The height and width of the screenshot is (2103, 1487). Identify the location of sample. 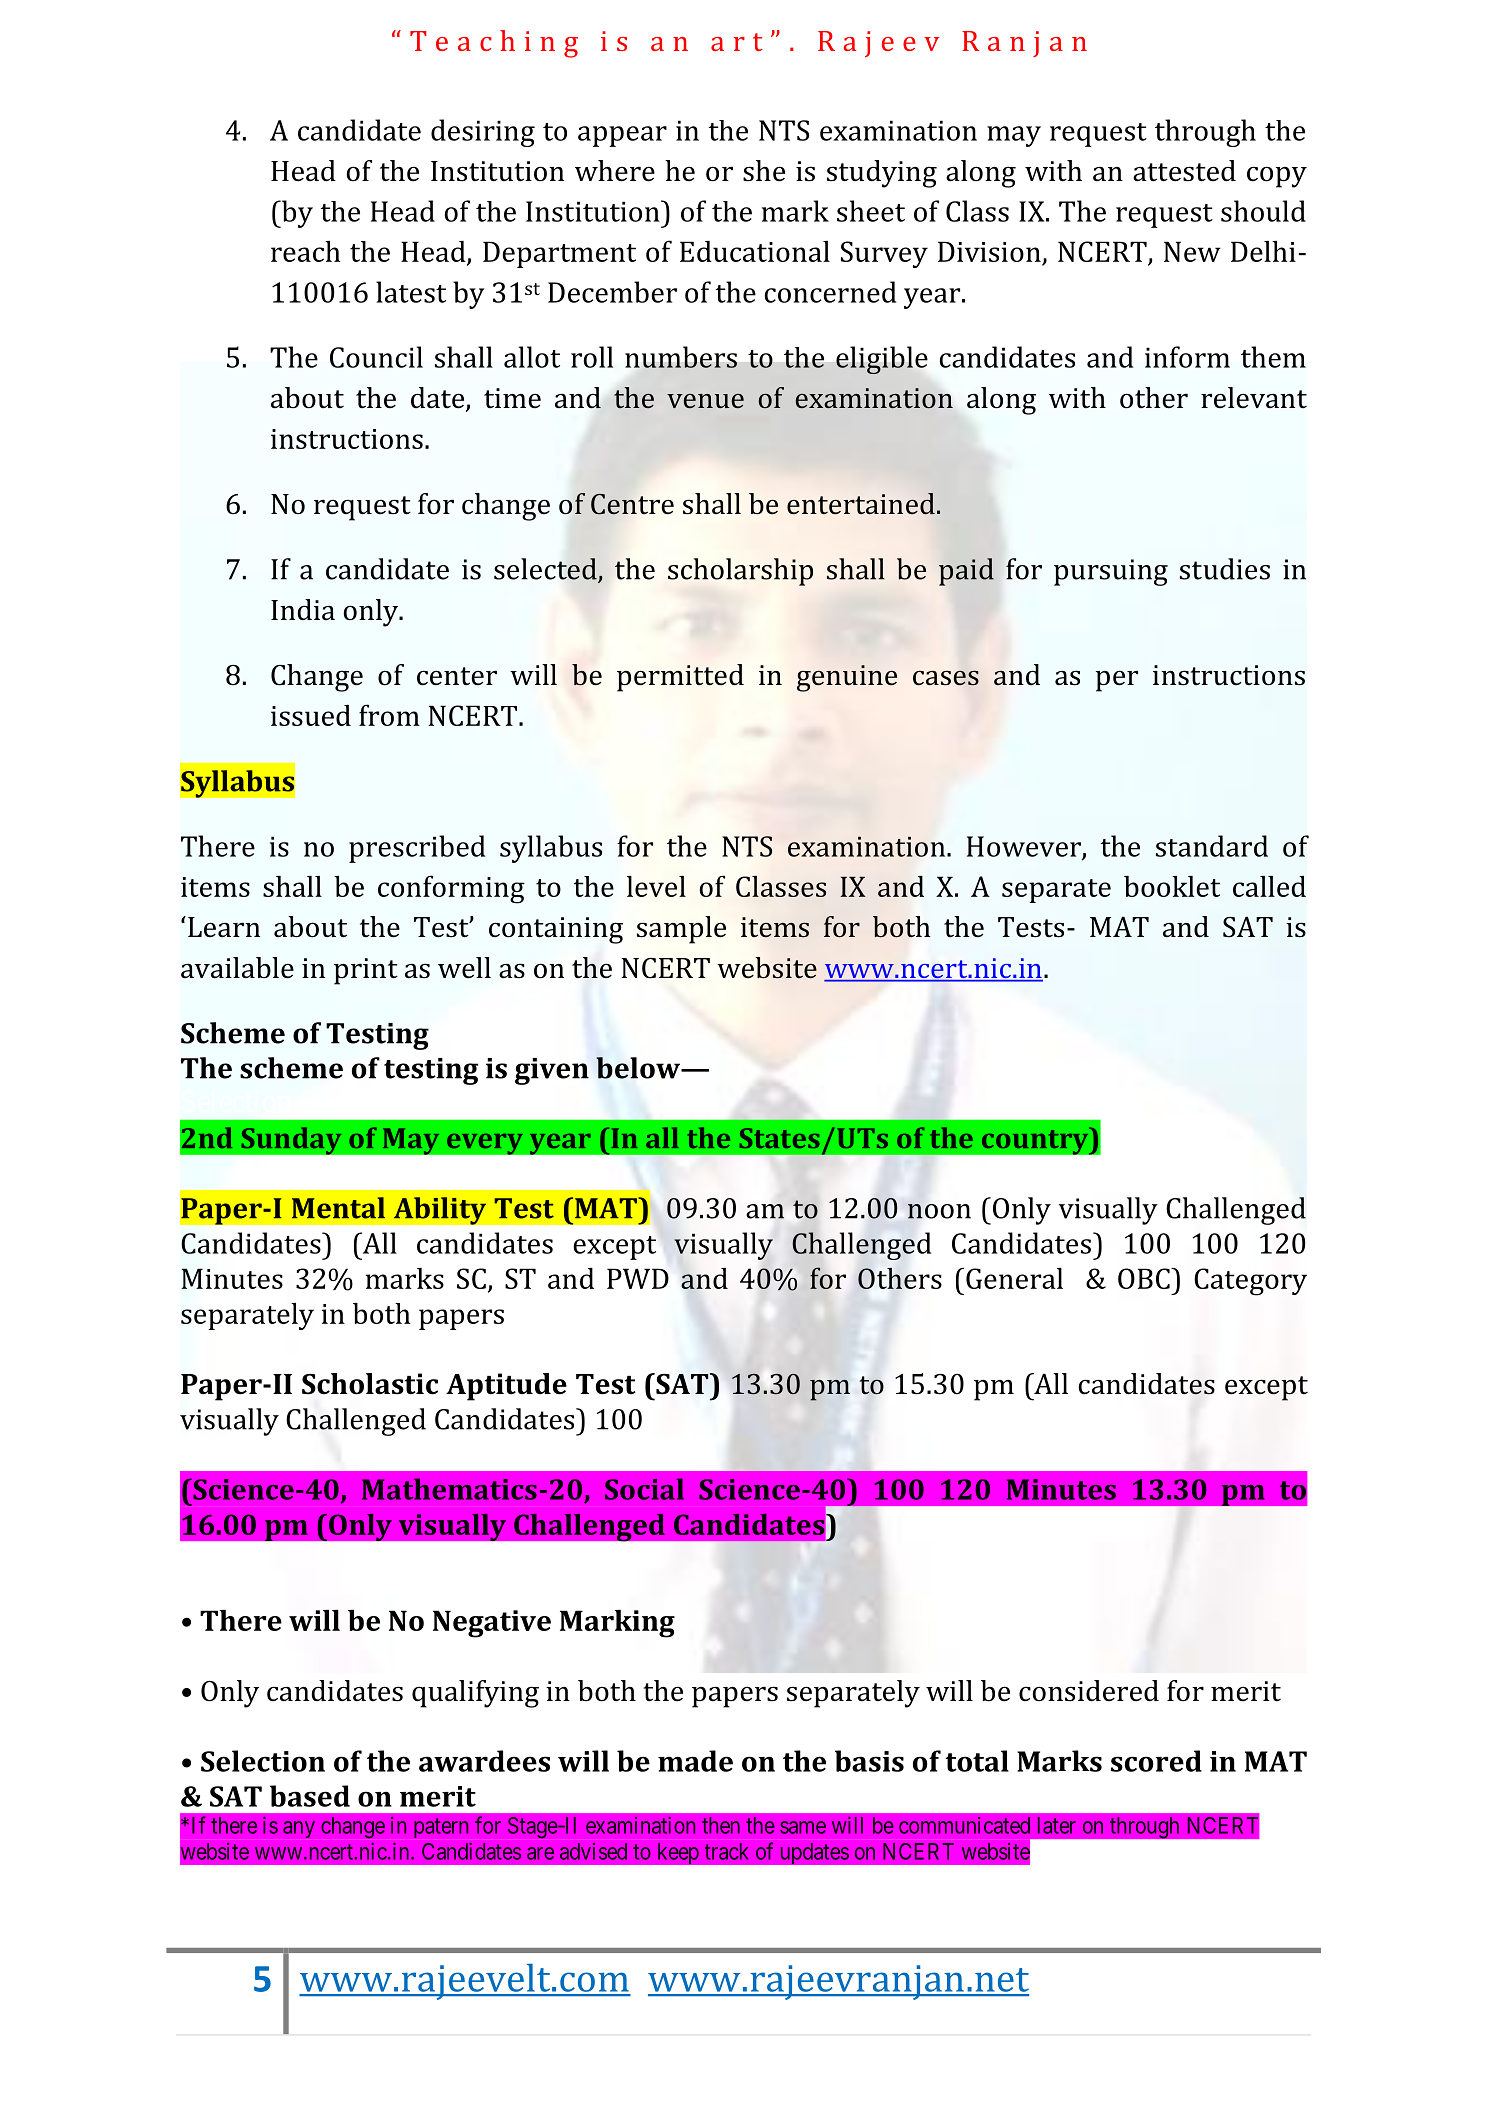
(681, 930).
